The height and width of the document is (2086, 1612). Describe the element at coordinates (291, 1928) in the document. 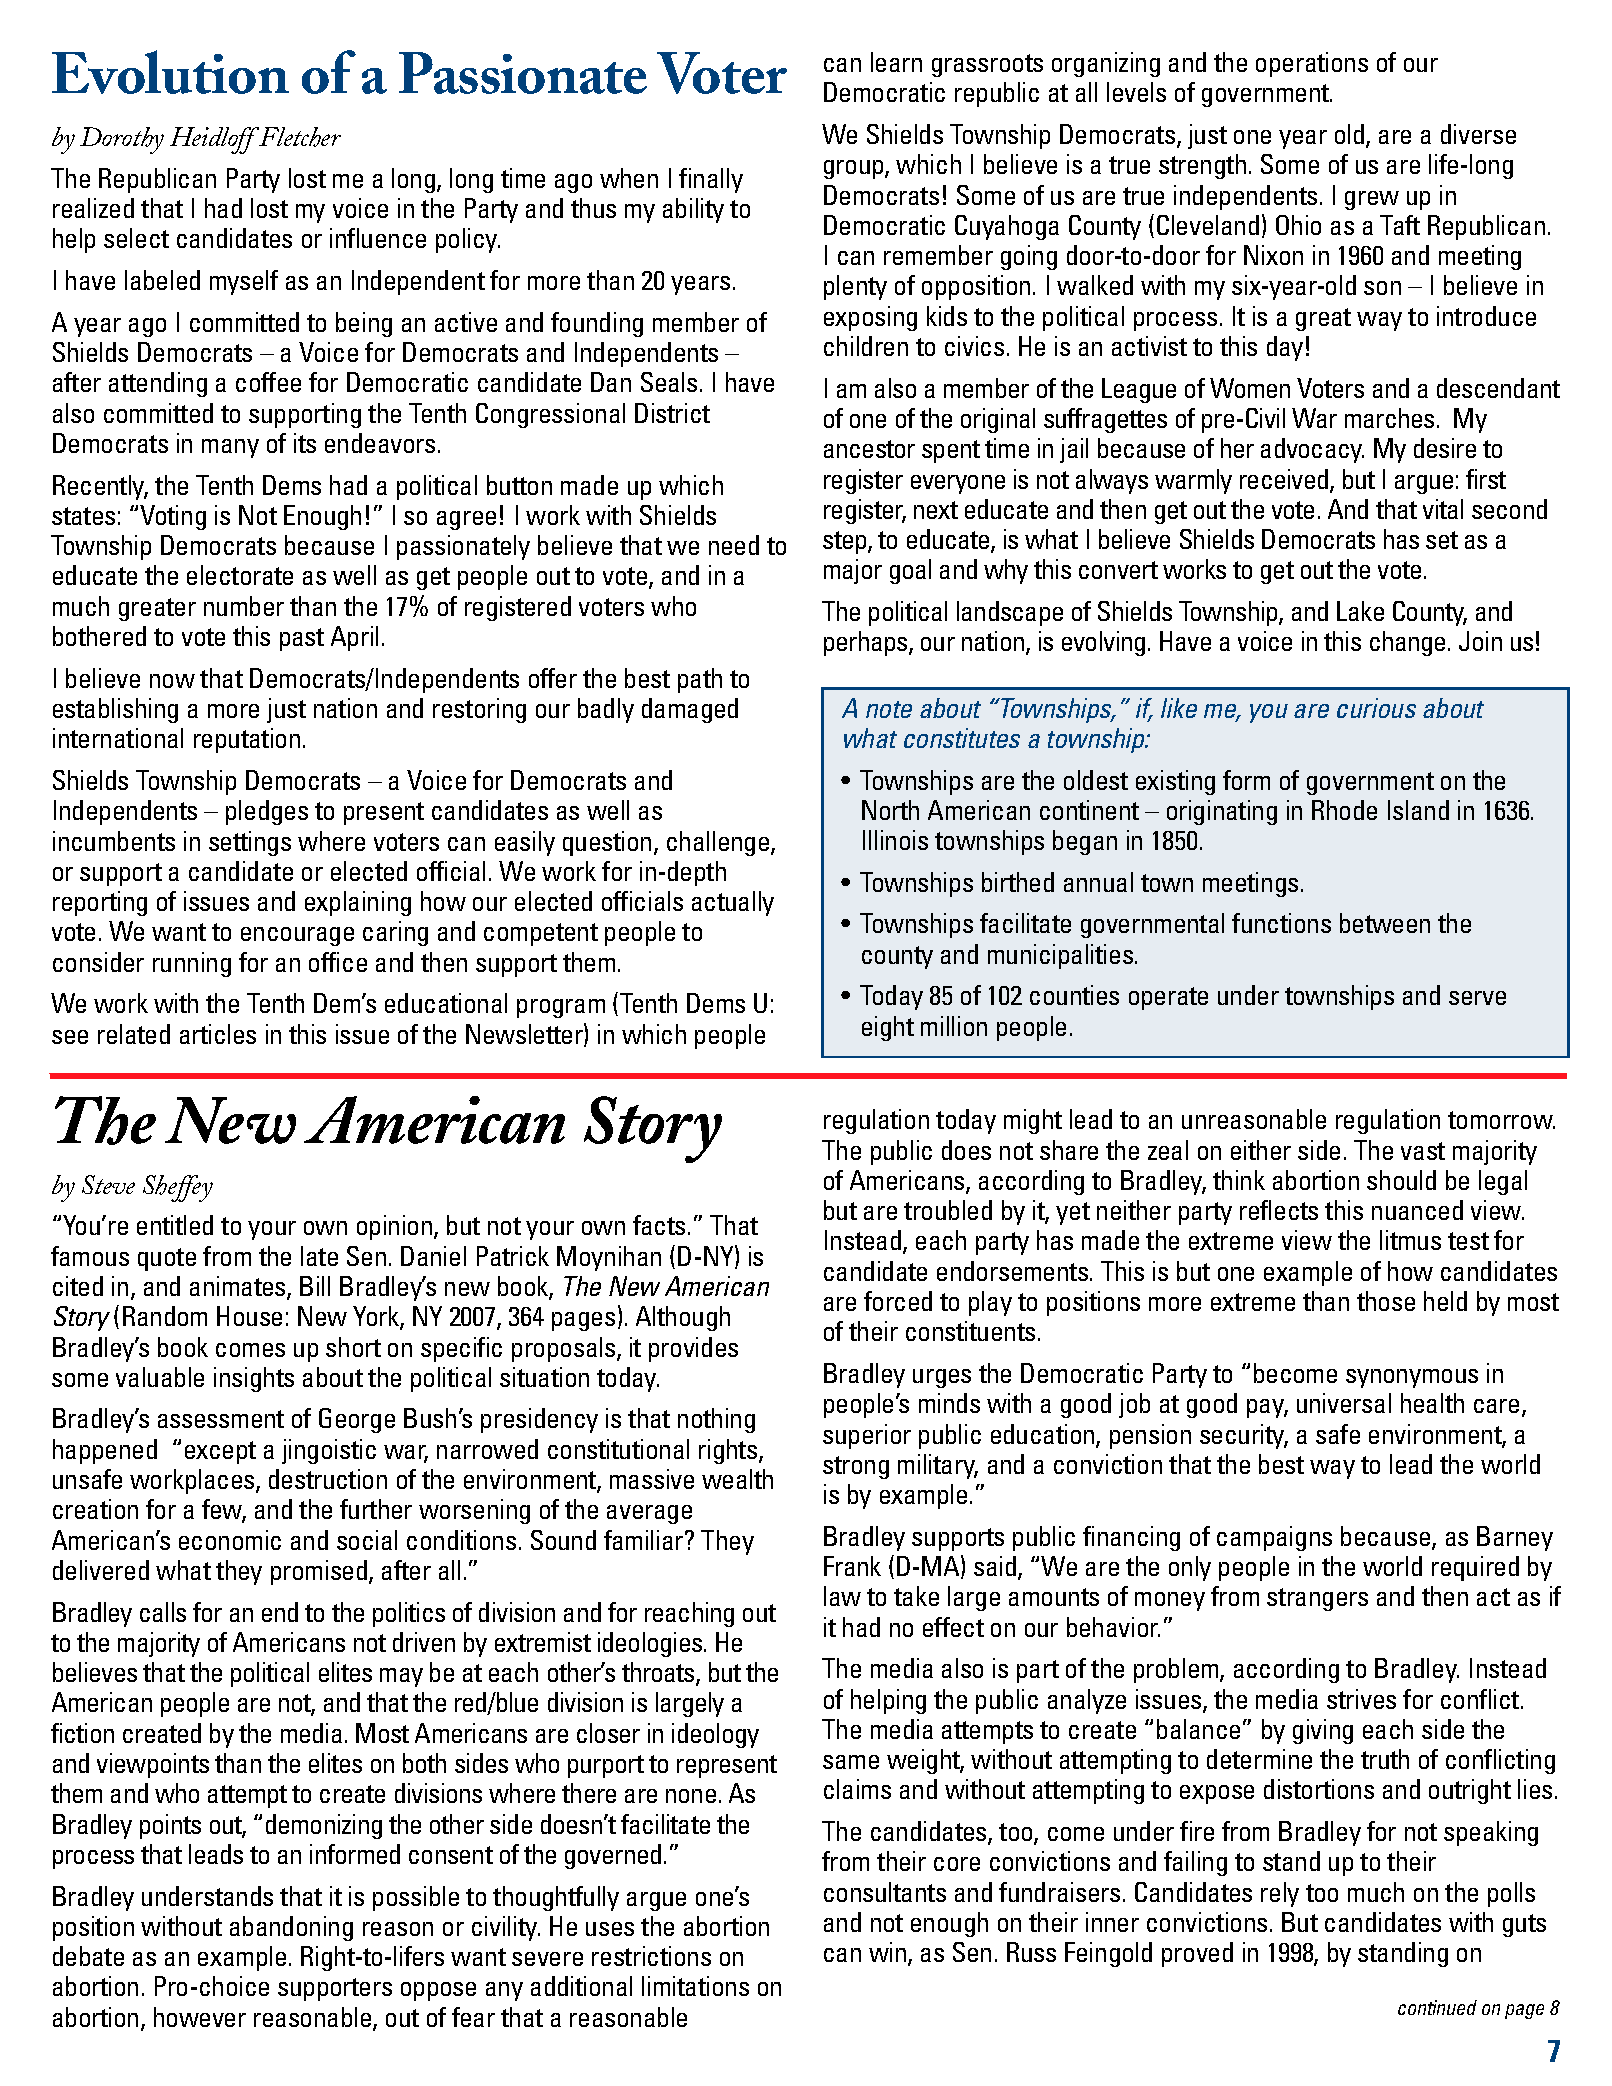

I see `abandoning` at that location.
